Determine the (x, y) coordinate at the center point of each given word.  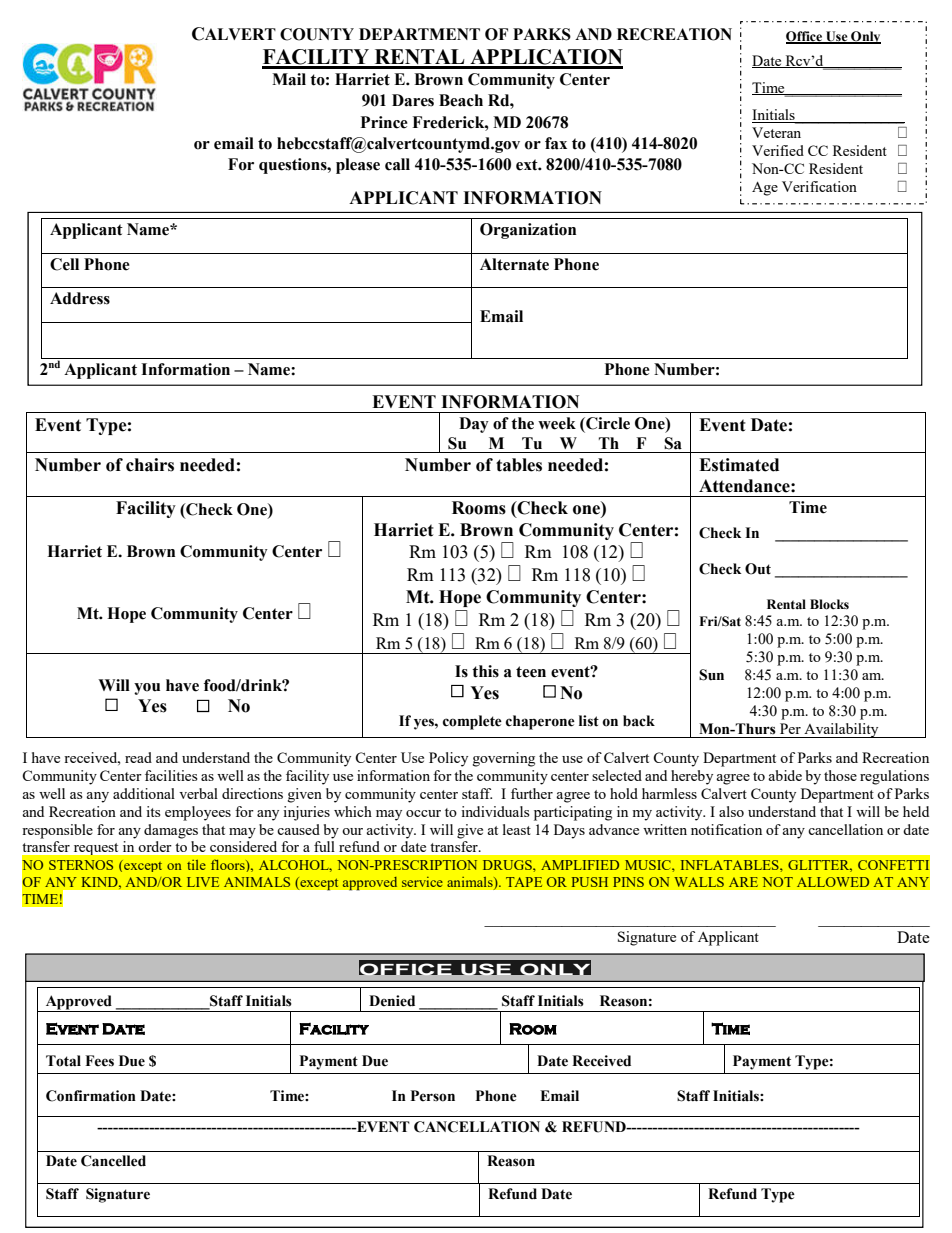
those (840, 775)
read (138, 757)
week (557, 423)
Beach (461, 100)
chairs (150, 465)
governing (504, 759)
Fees (99, 1061)
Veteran (776, 132)
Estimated (739, 465)
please (358, 166)
